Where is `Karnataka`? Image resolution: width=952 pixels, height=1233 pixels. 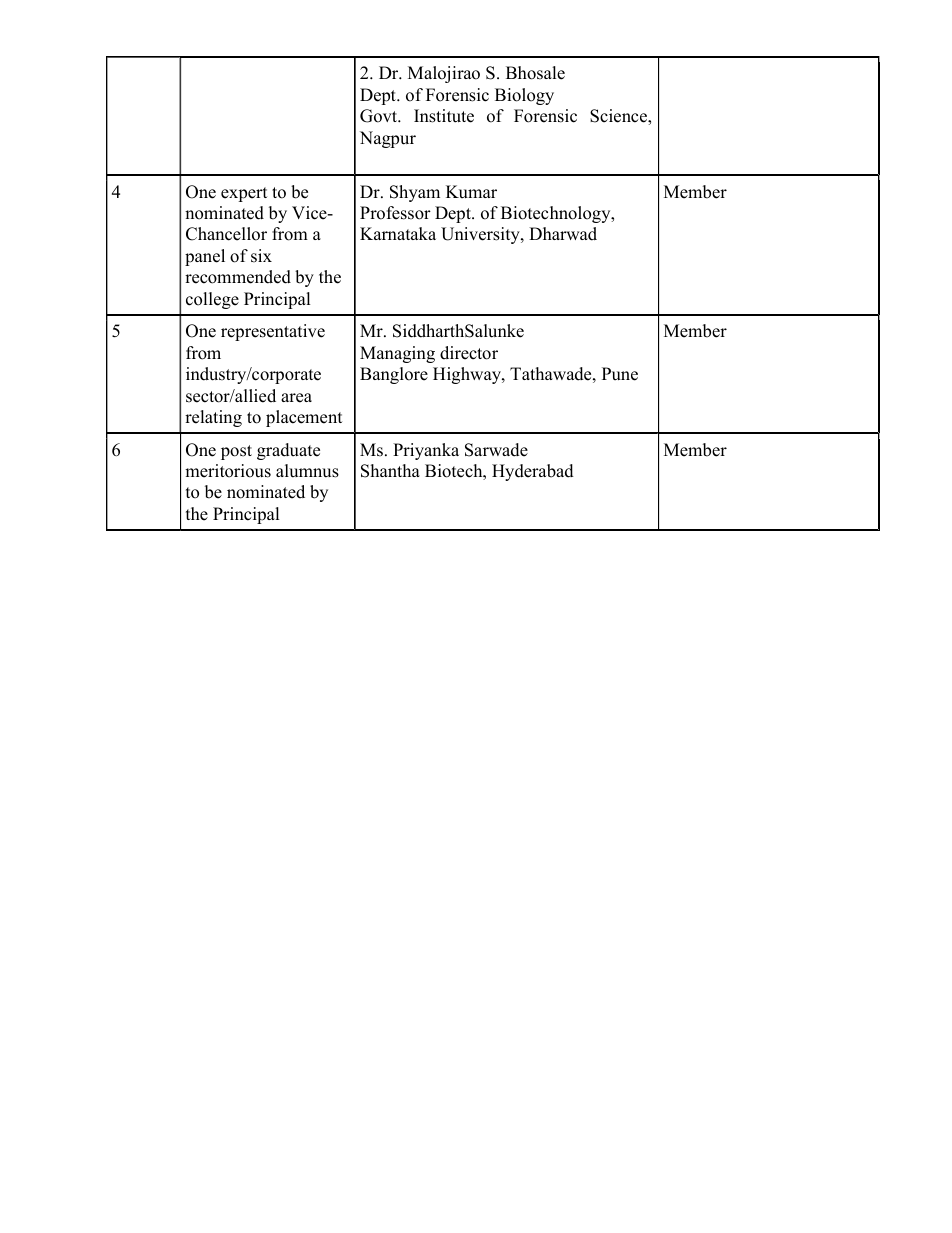
Karnataka is located at coordinates (398, 233).
